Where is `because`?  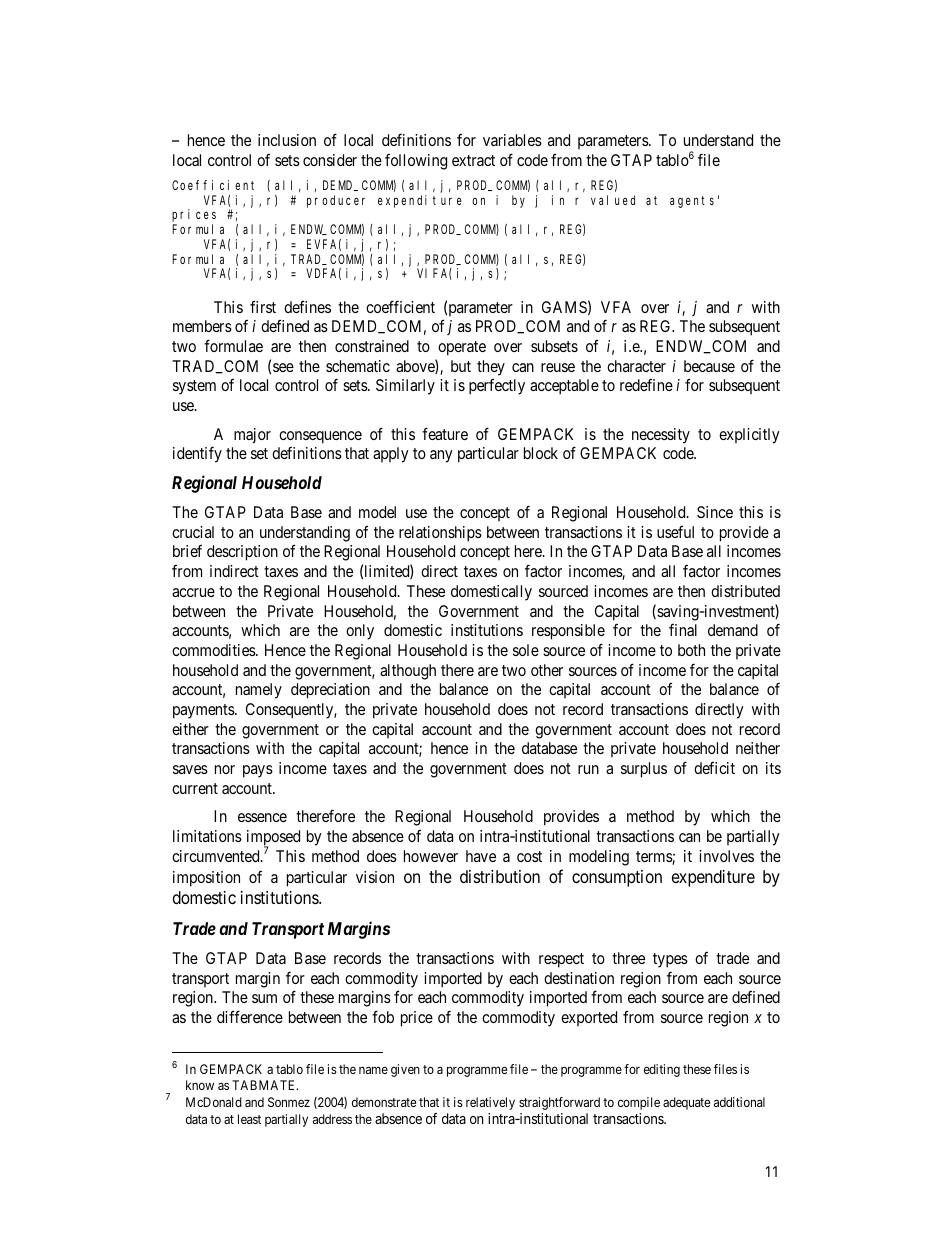
because is located at coordinates (709, 366).
